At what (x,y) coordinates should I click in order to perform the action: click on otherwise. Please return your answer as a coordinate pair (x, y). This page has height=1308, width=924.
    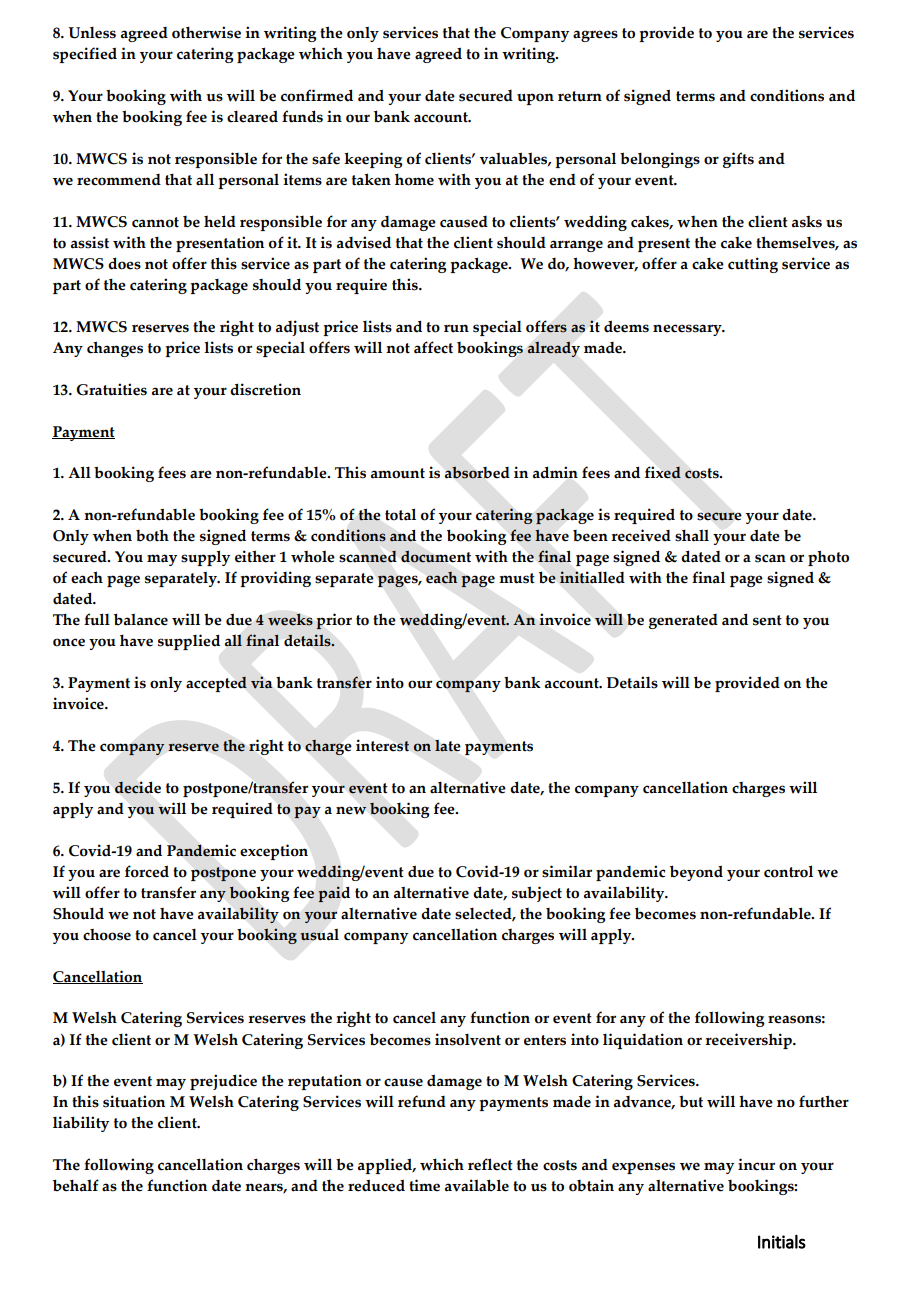
    Looking at the image, I should click on (206, 32).
